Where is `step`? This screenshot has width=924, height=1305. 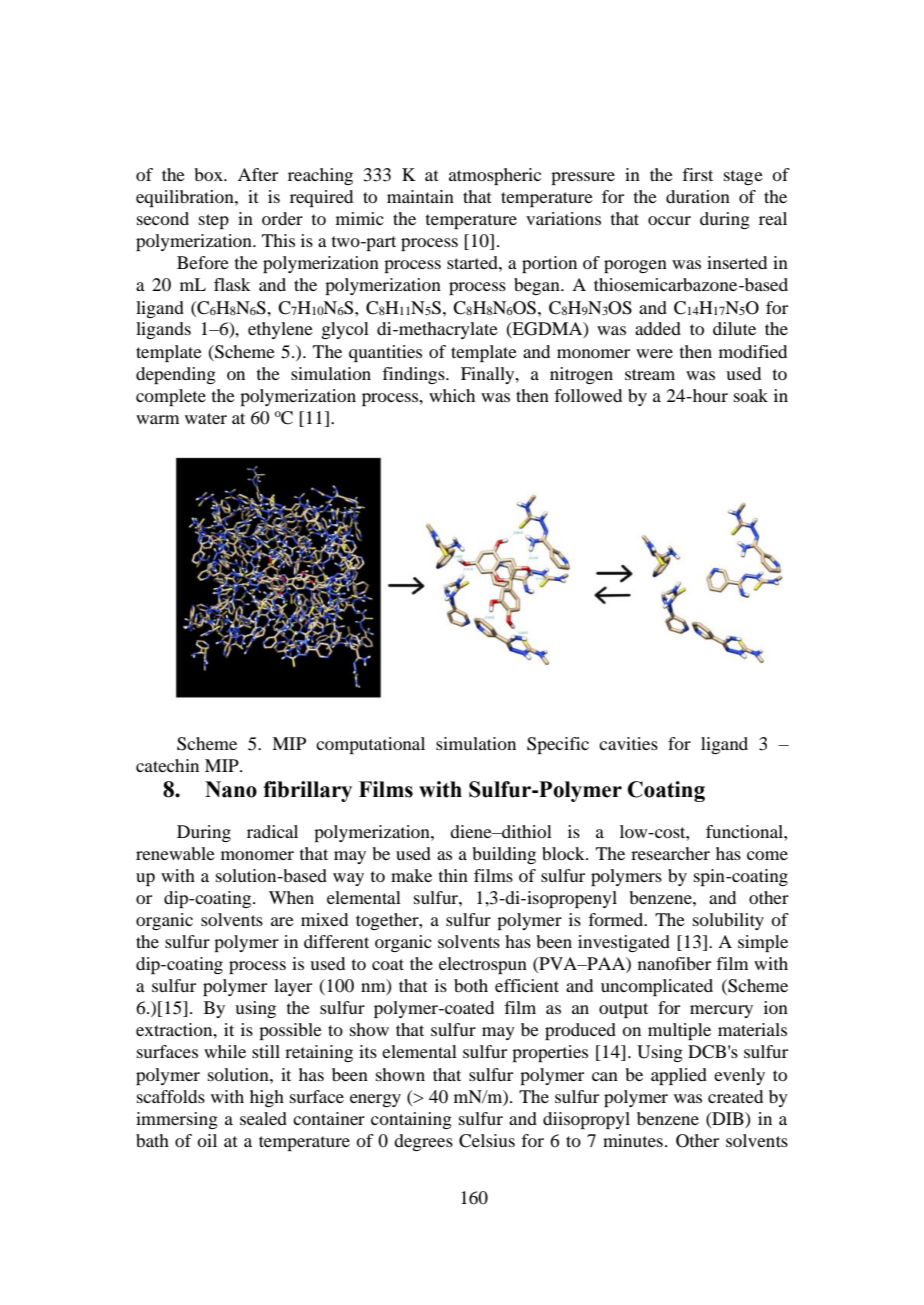 step is located at coordinates (214, 221).
